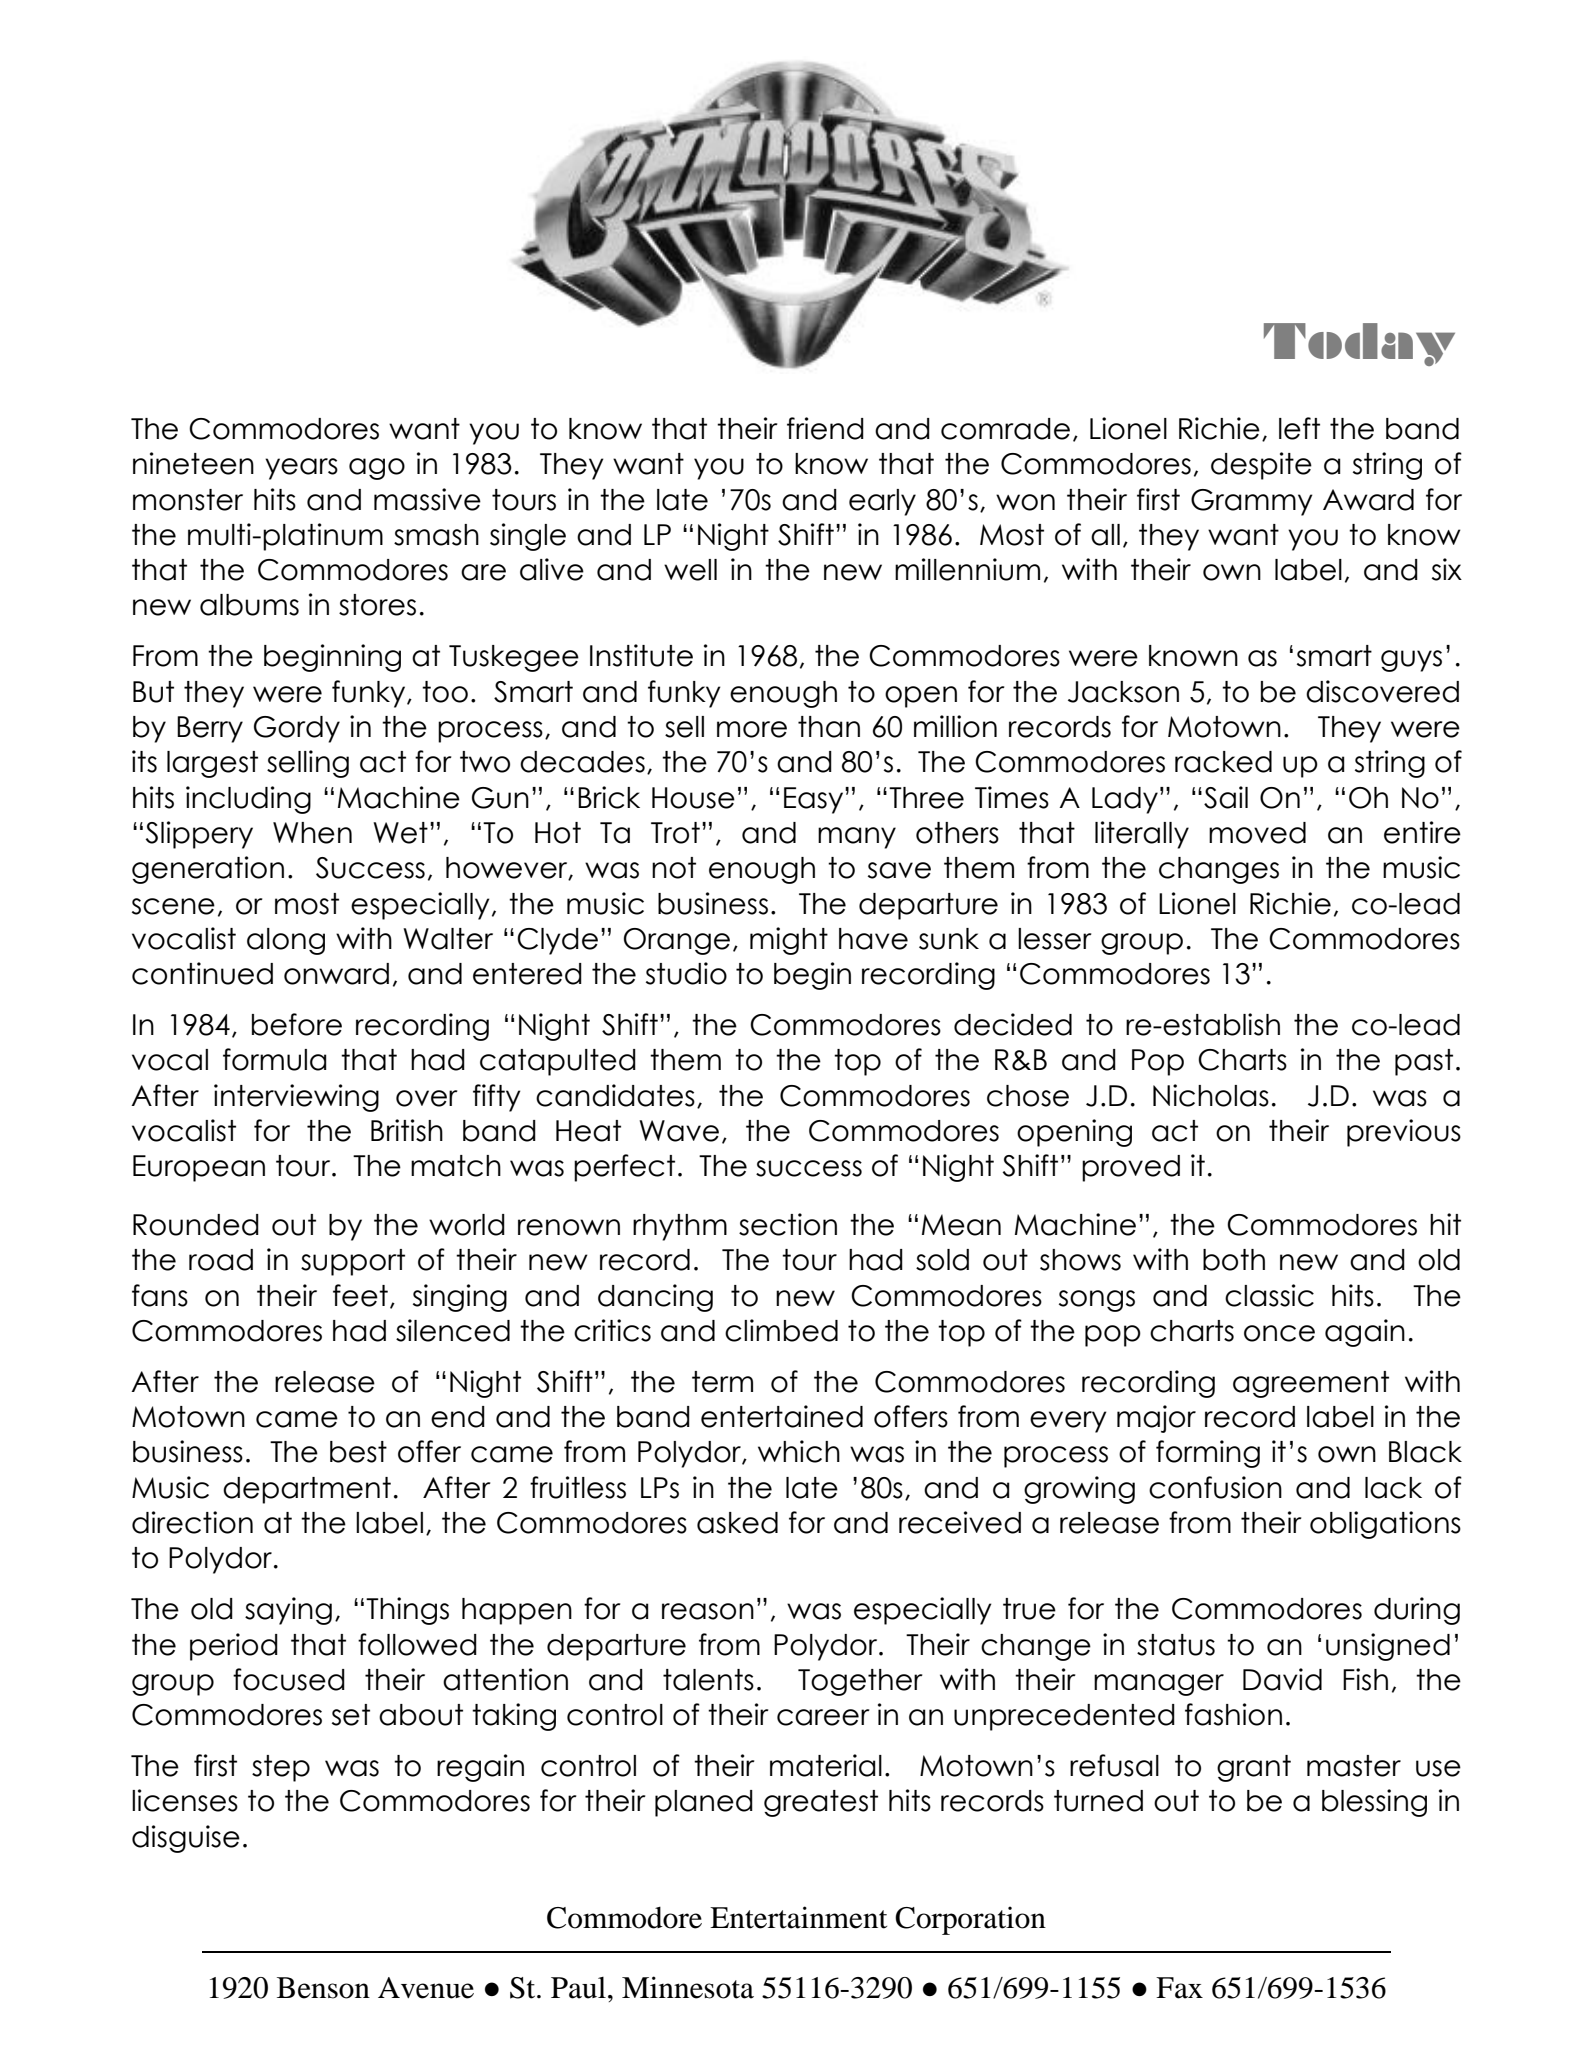 The image size is (1593, 2062). What do you see at coordinates (301, 469) in the page?
I see `years` at bounding box center [301, 469].
